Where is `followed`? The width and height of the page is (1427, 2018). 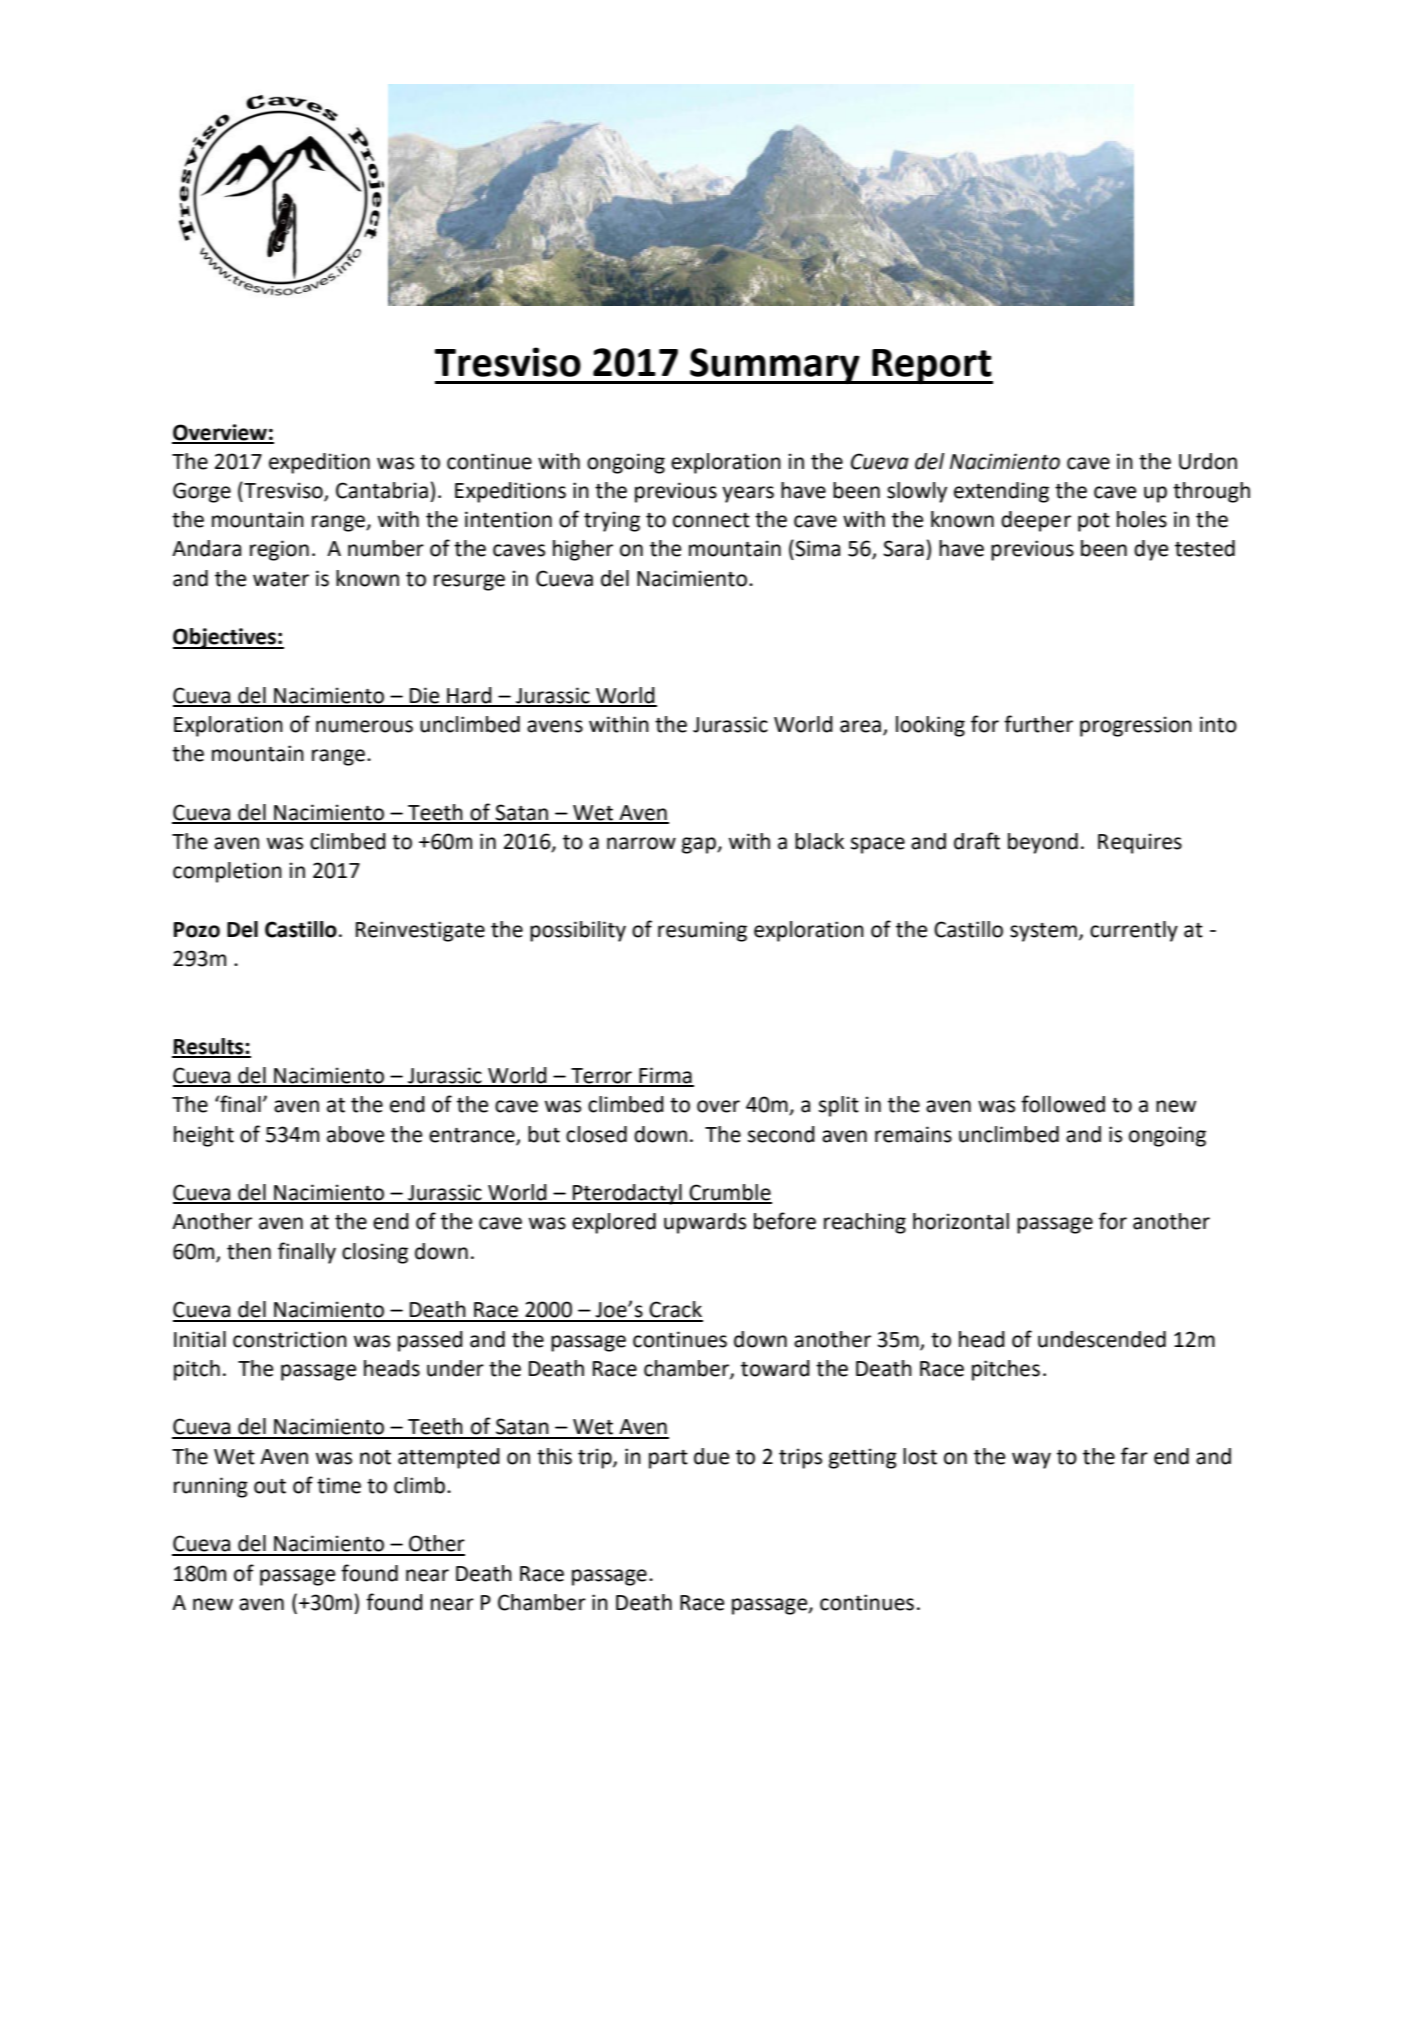 followed is located at coordinates (1063, 1104).
